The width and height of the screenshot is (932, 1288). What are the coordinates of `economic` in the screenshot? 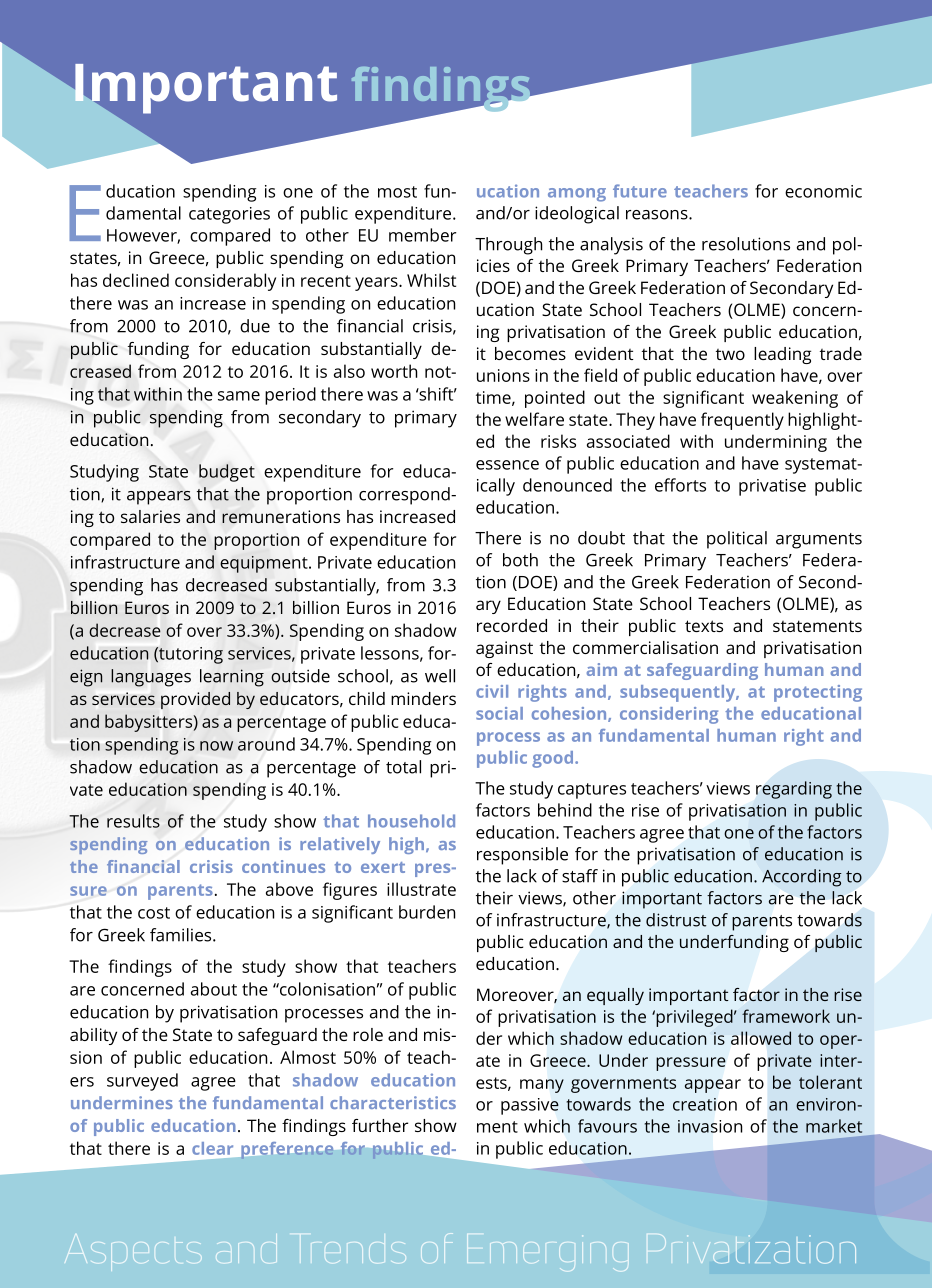 It's located at (823, 191).
